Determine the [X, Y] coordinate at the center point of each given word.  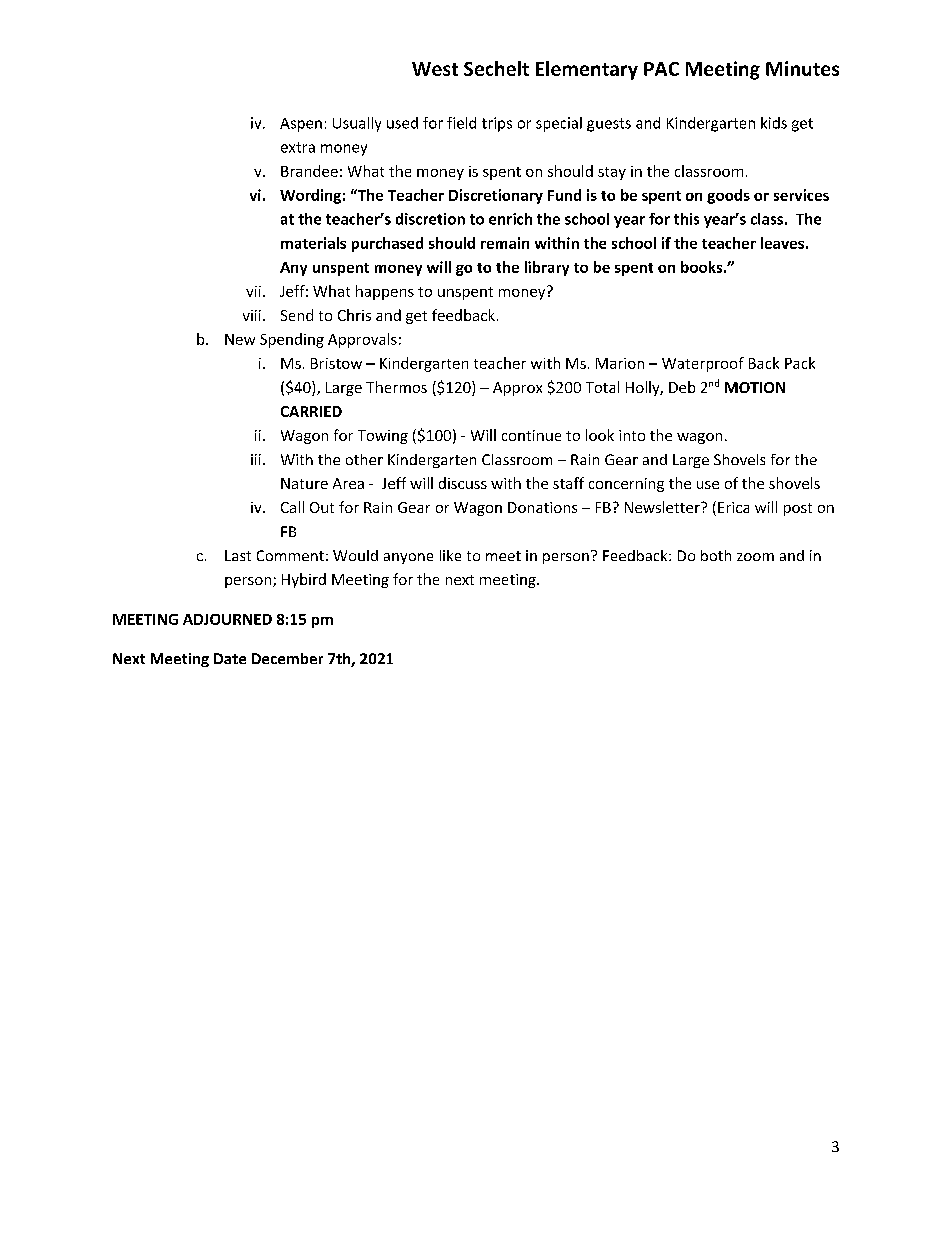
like [450, 555]
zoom [755, 557]
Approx [517, 389]
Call [292, 507]
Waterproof [703, 364]
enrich [510, 219]
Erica [733, 507]
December [287, 658]
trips [497, 124]
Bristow [336, 363]
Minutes [802, 68]
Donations [542, 507]
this [686, 219]
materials [313, 243]
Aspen [301, 125]
